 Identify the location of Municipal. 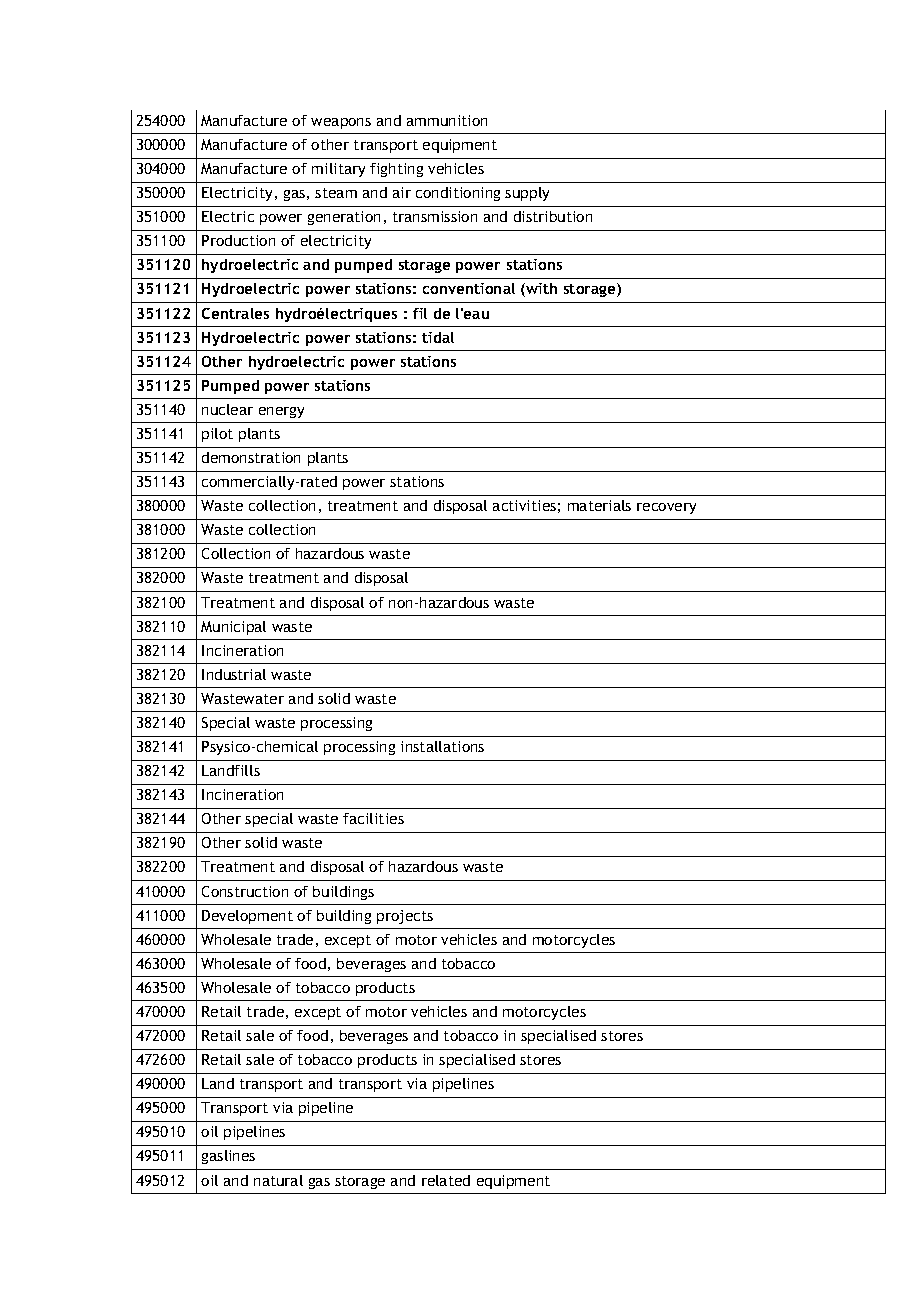
(233, 628).
